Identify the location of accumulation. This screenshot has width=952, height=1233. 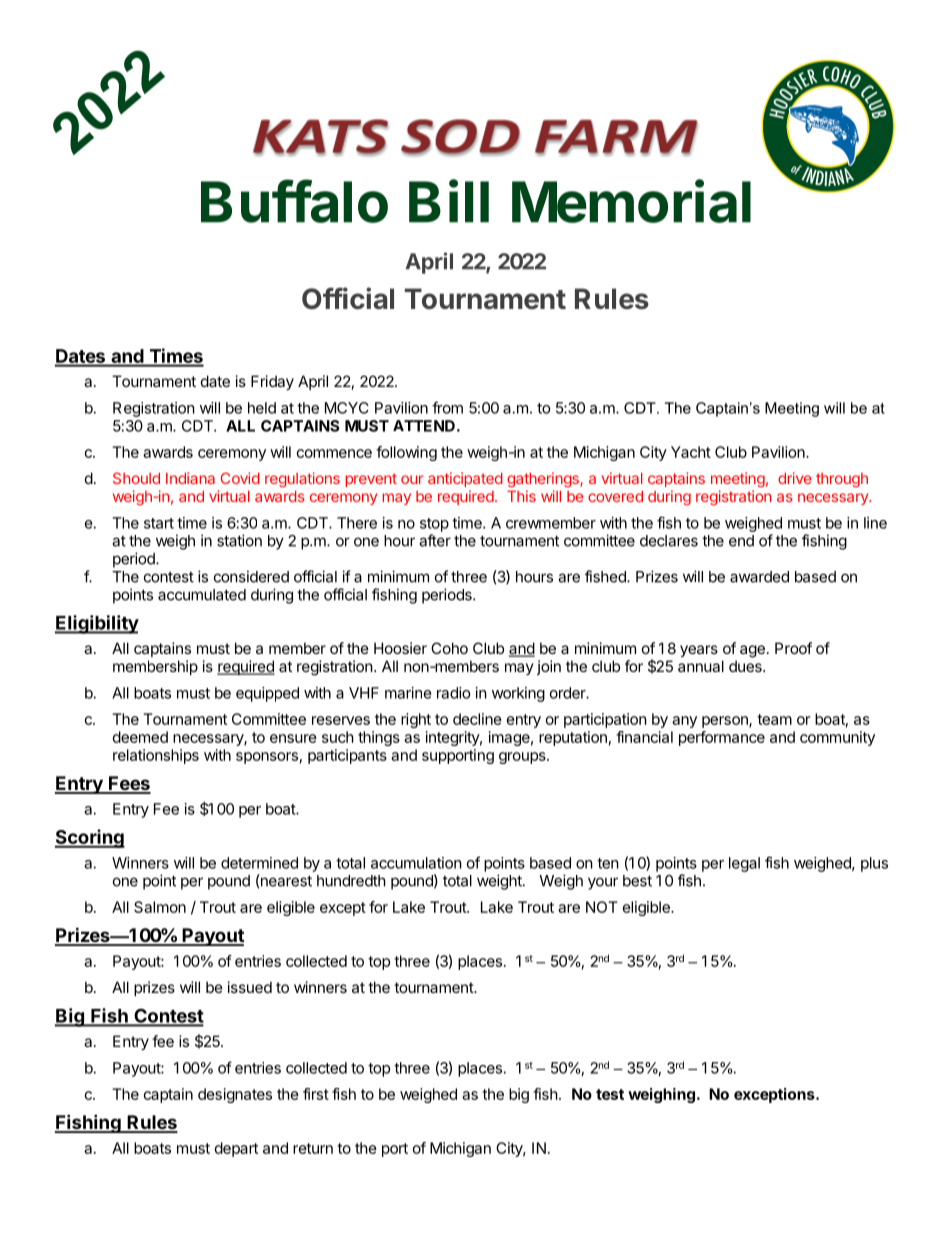
(416, 863).
